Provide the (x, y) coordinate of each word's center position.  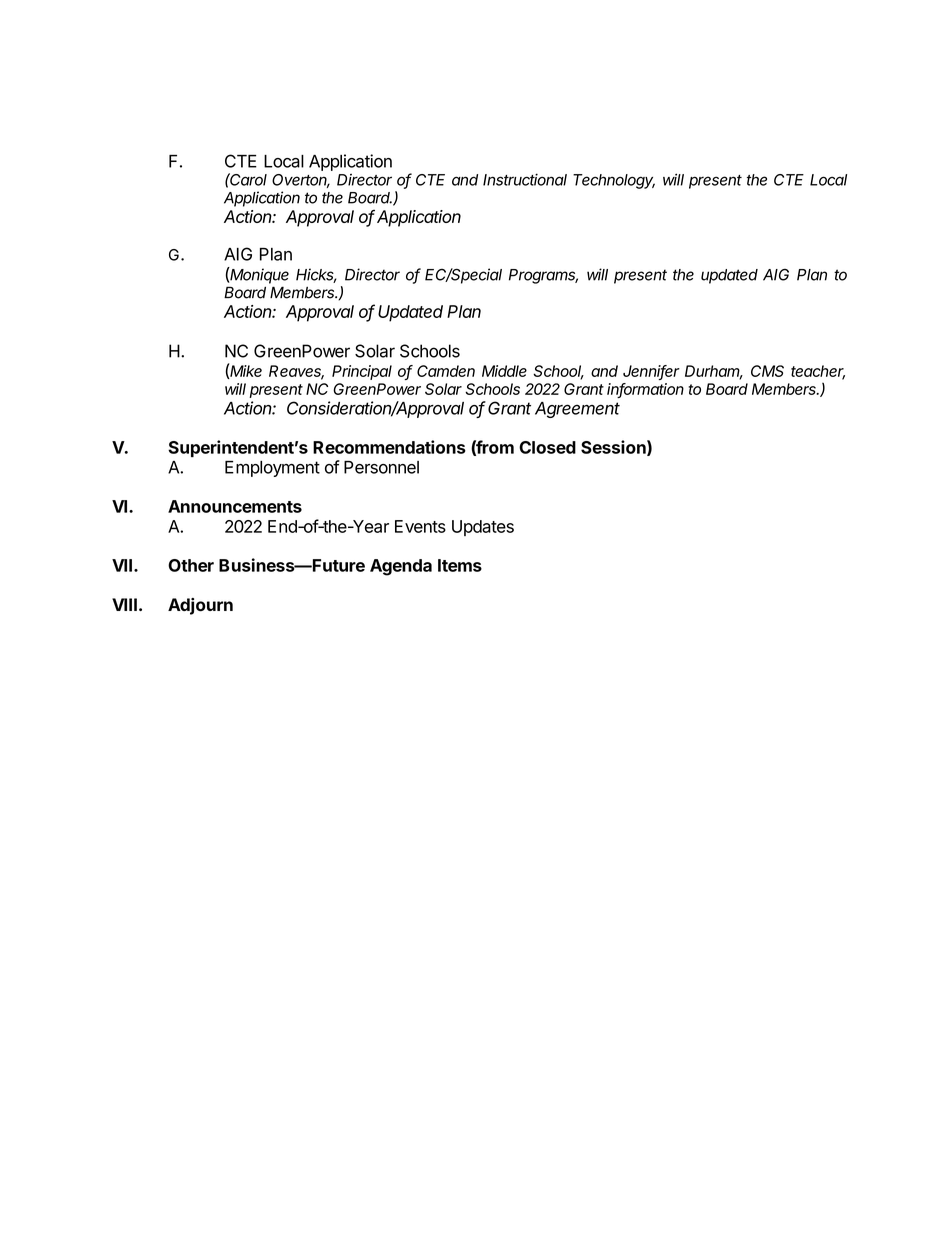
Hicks (316, 275)
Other (191, 565)
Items (460, 565)
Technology (614, 181)
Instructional (525, 179)
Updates (483, 528)
